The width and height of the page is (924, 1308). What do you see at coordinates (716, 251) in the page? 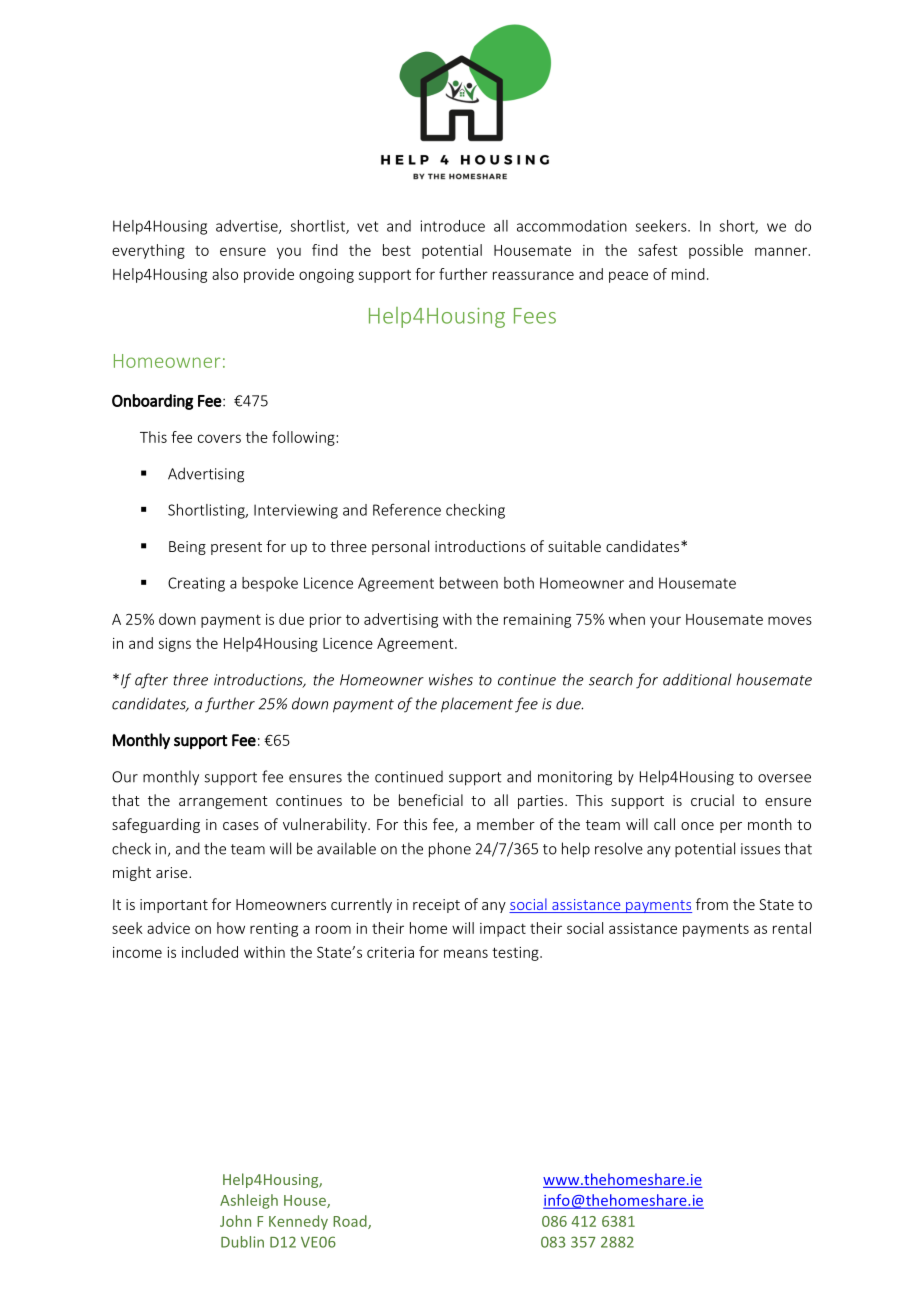
I see `possible` at bounding box center [716, 251].
